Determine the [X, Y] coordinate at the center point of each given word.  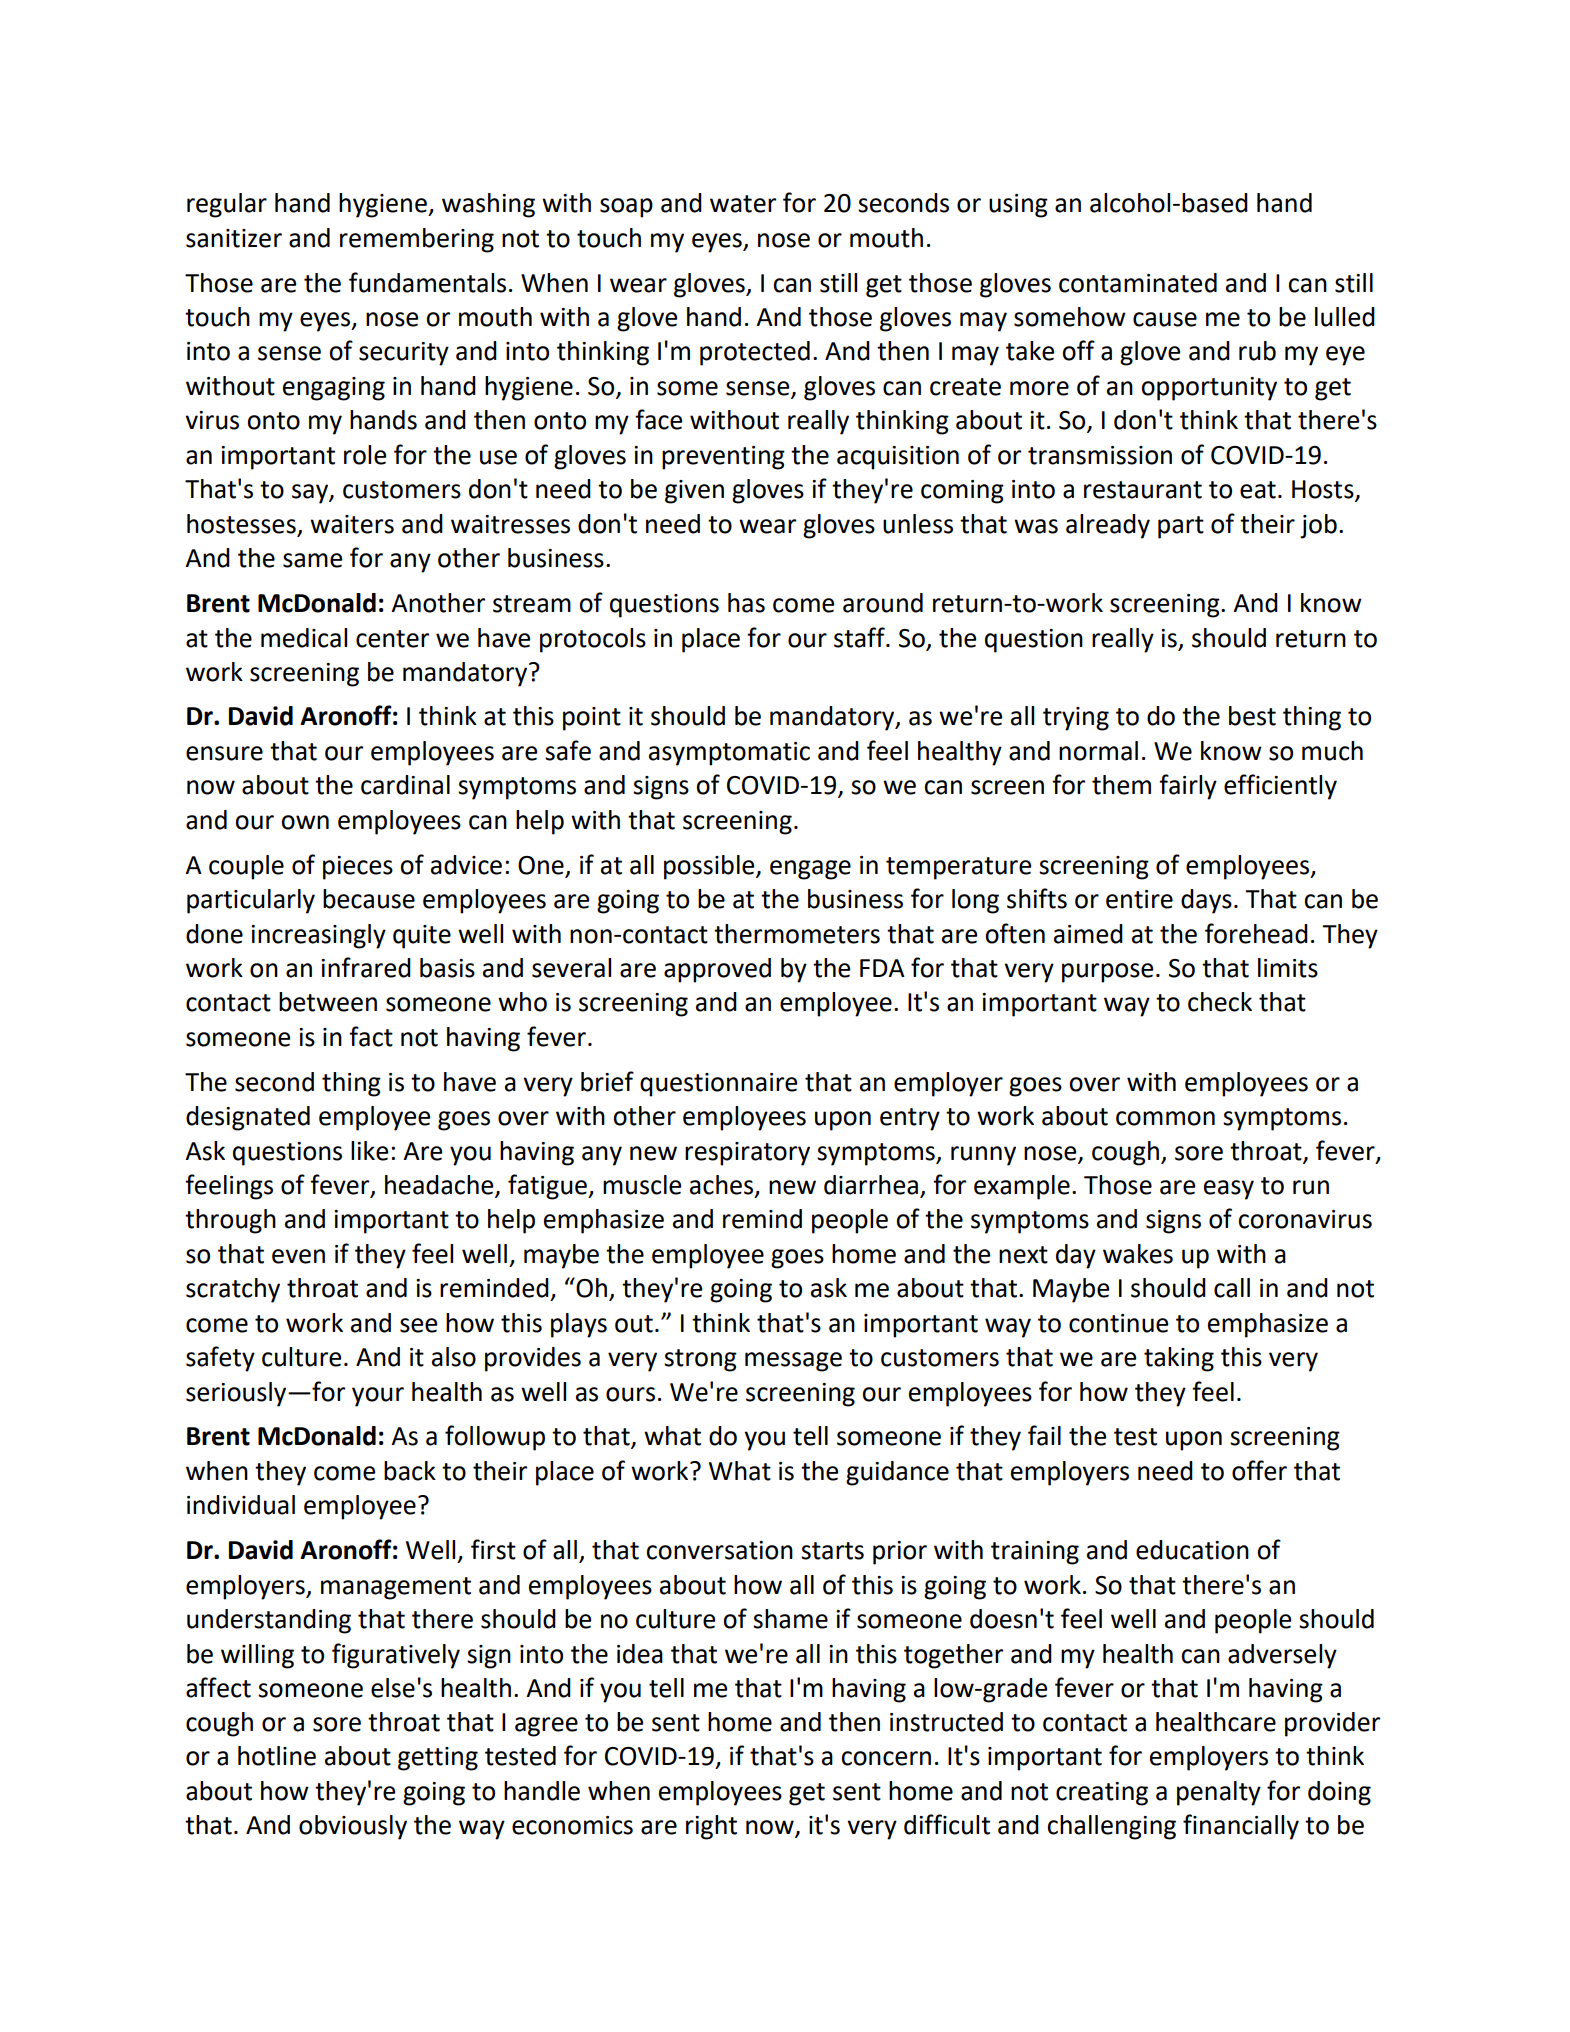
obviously [353, 1827]
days [1206, 901]
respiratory [747, 1154]
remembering [417, 240]
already [1108, 526]
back [410, 1471]
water [743, 204]
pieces [358, 868]
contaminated [1138, 283]
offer [1259, 1470]
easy [1229, 1190]
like [369, 1151]
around [883, 603]
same [312, 560]
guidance [897, 1473]
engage [810, 870]
